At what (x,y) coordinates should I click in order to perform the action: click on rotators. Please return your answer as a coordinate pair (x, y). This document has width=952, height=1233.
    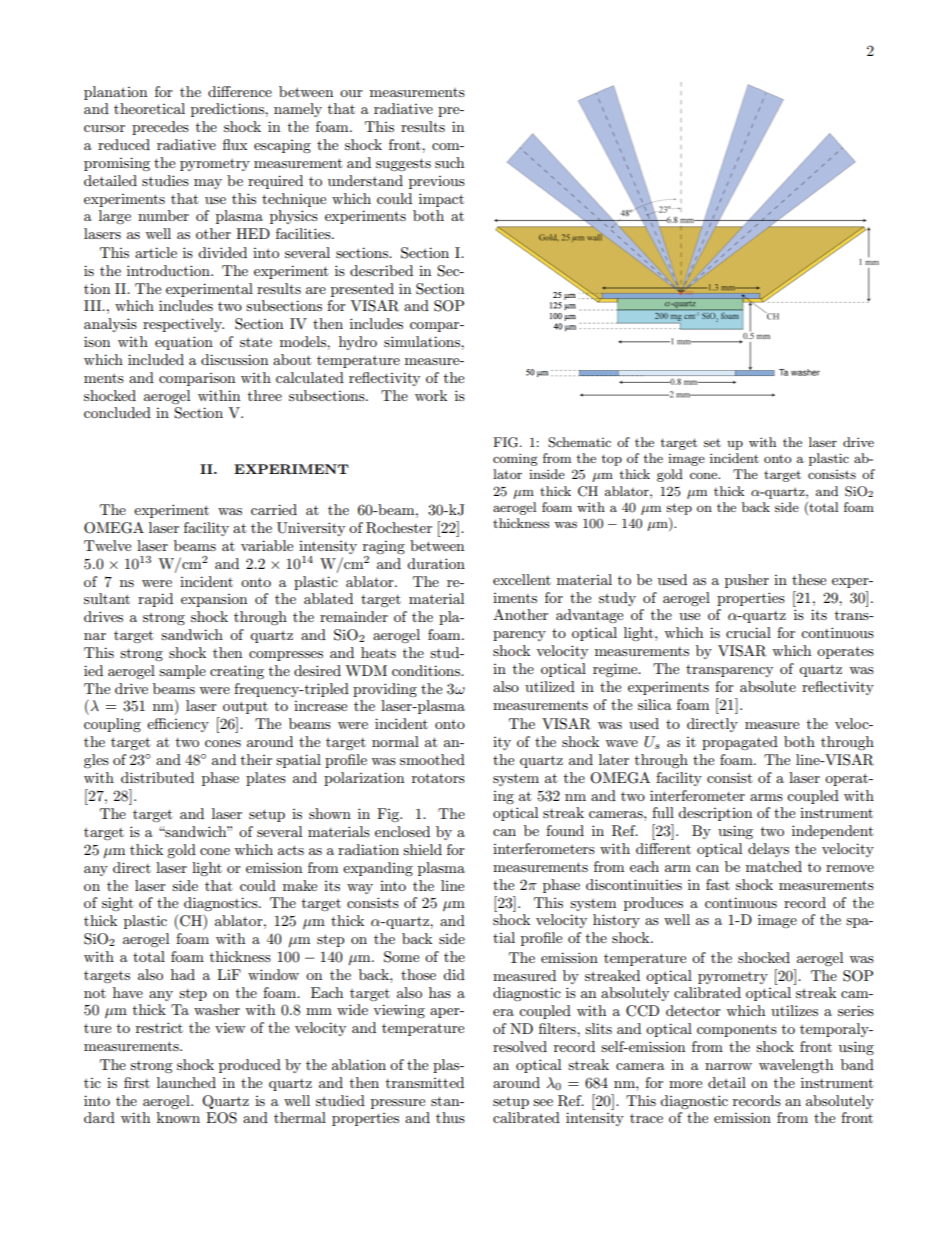
    Looking at the image, I should click on (438, 778).
